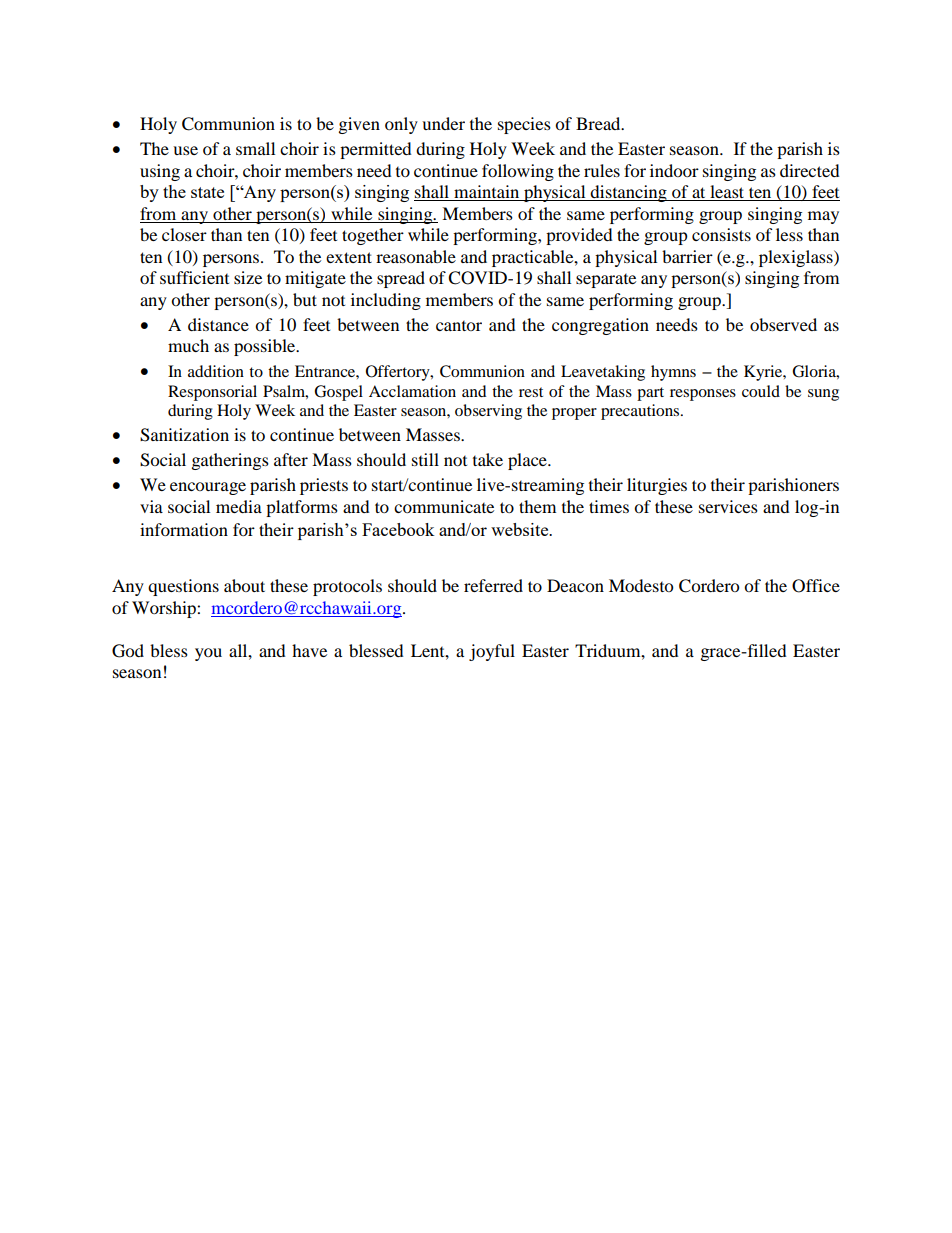 This page has height=1233, width=952. I want to click on rest, so click(531, 392).
